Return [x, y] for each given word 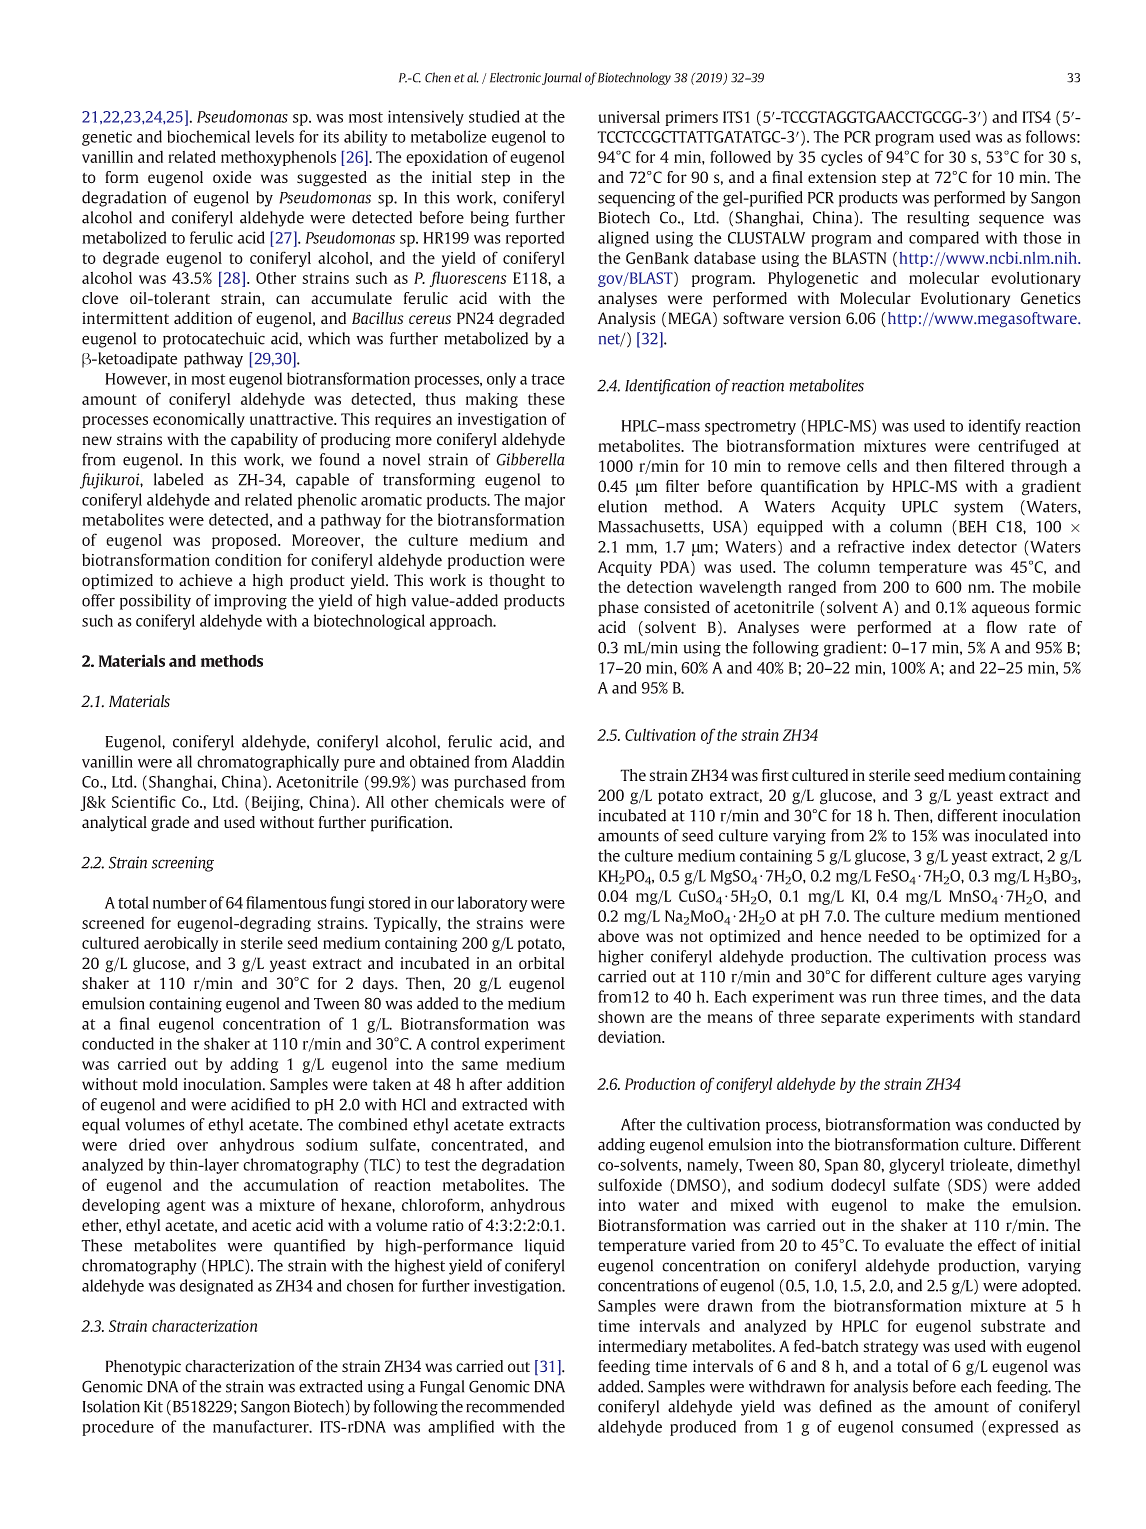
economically [199, 420]
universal [629, 117]
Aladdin [538, 761]
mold [160, 1084]
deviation [631, 1037]
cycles [842, 158]
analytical [114, 824]
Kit [153, 1406]
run [884, 998]
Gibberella [530, 459]
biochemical [208, 136]
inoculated [1011, 835]
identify [994, 427]
